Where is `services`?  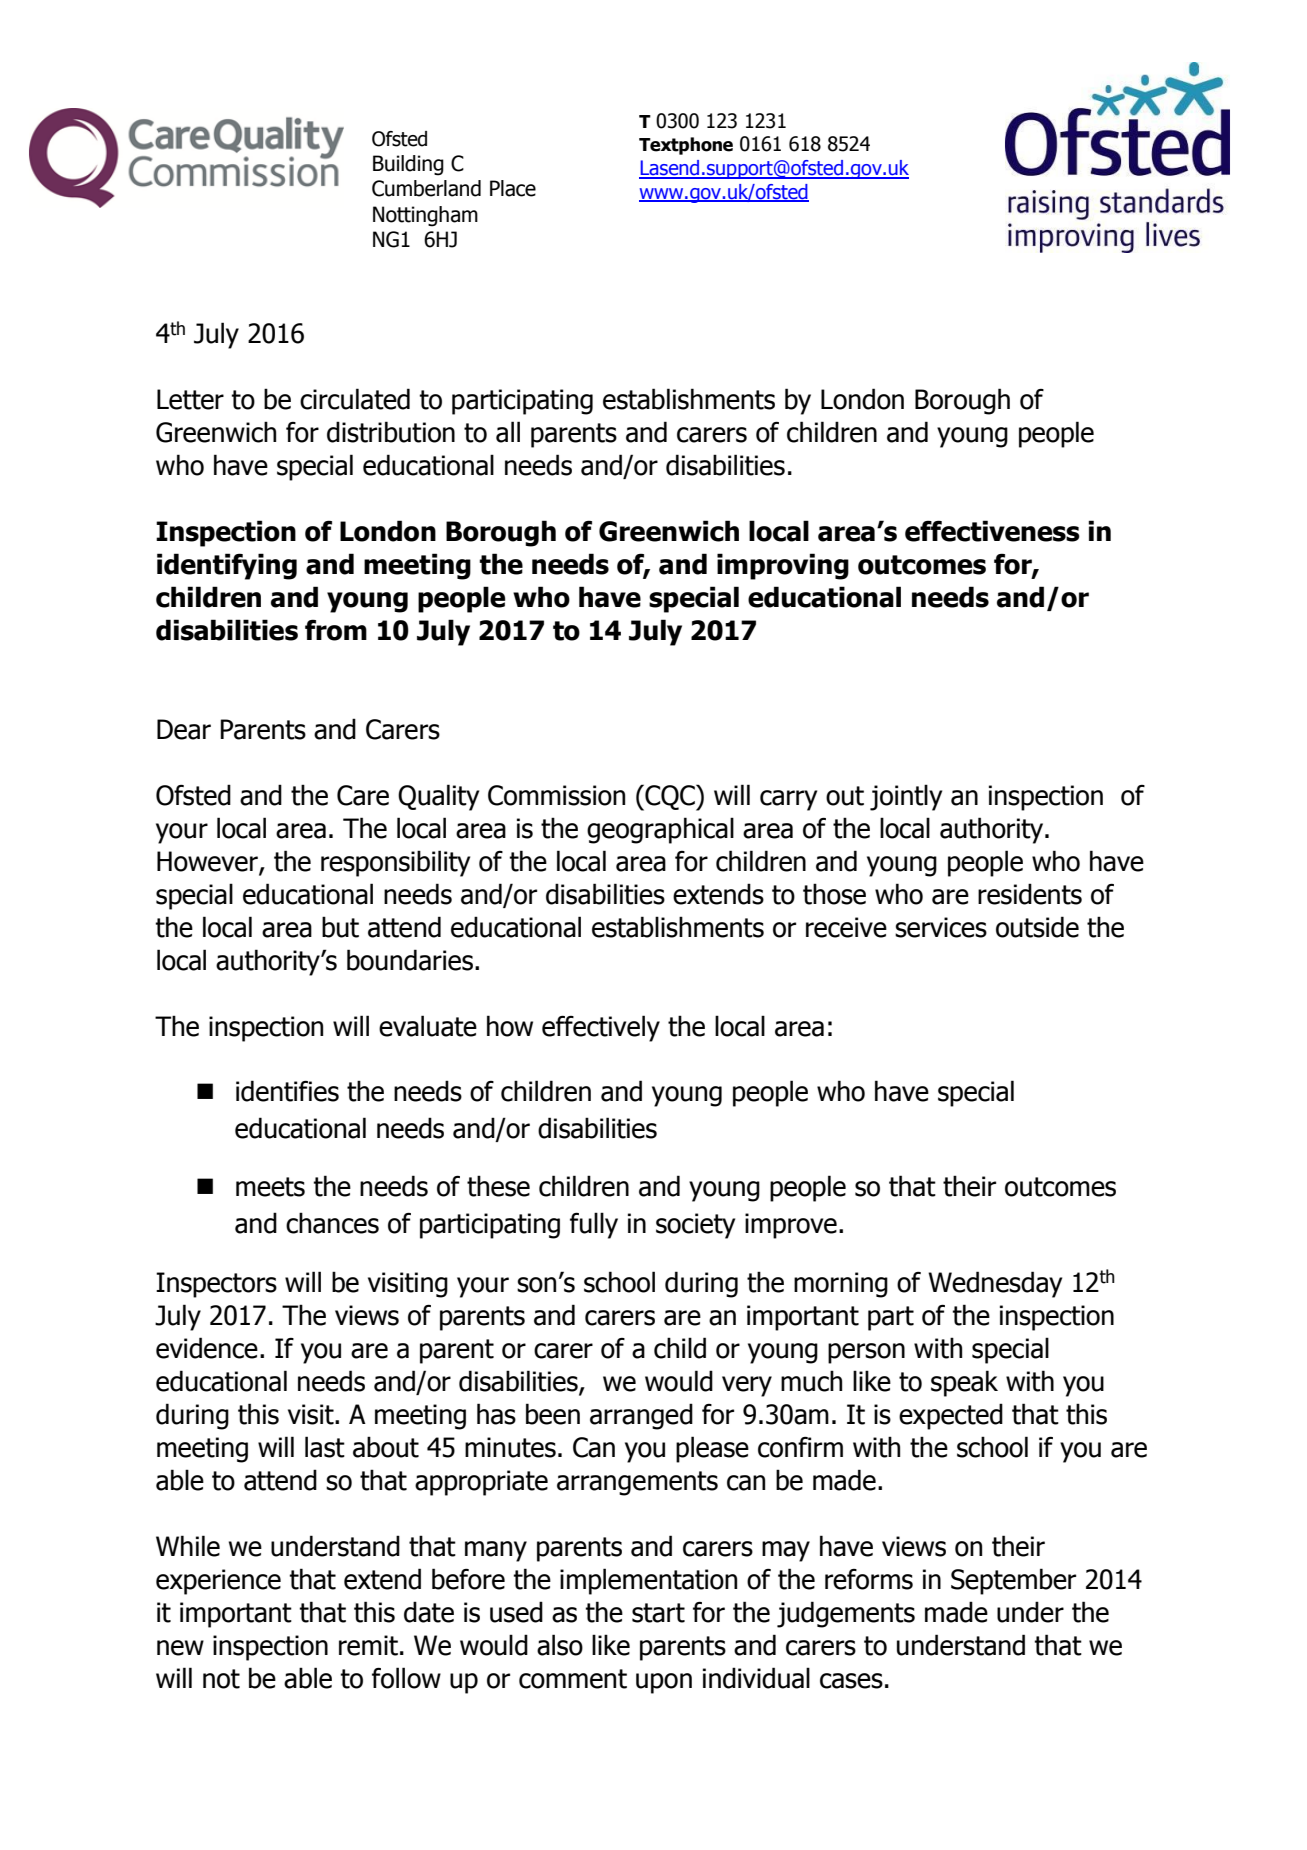
services is located at coordinates (941, 927).
